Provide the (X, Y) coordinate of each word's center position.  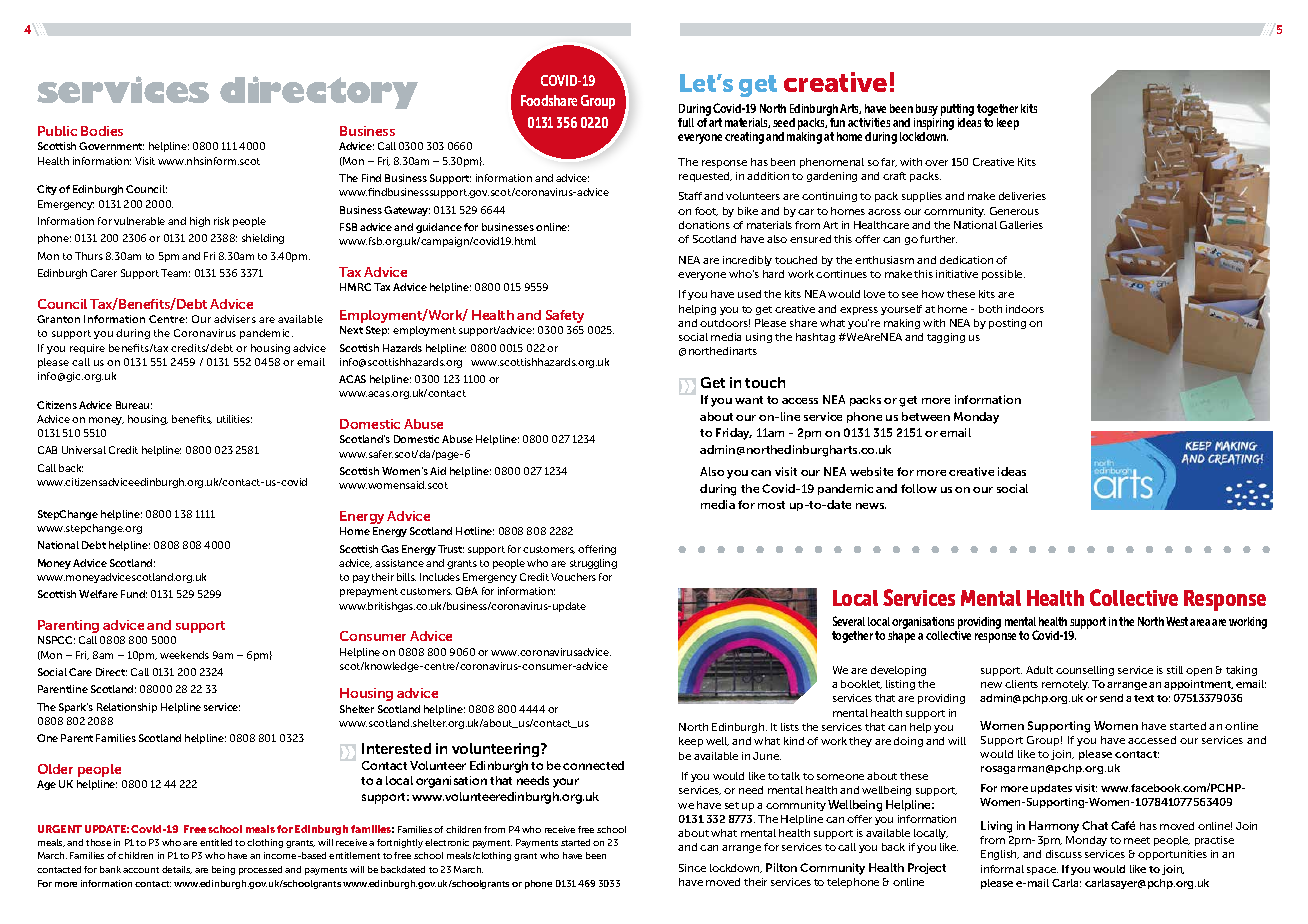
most (771, 505)
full (686, 122)
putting (957, 110)
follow (919, 488)
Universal (84, 450)
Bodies (102, 131)
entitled (216, 842)
